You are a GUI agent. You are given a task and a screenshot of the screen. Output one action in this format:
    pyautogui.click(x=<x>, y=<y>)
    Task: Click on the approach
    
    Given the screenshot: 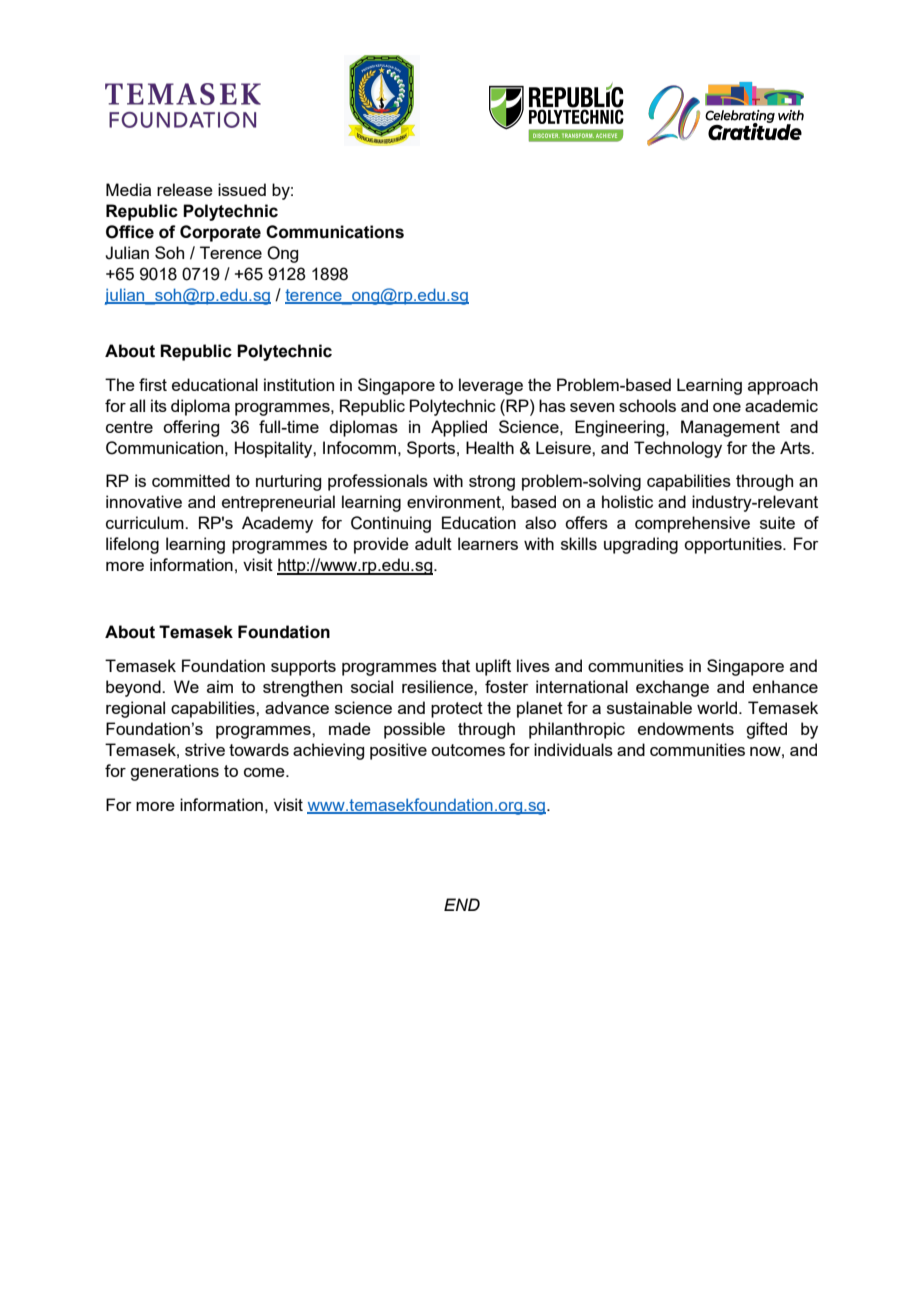 What is the action you would take?
    pyautogui.click(x=783, y=386)
